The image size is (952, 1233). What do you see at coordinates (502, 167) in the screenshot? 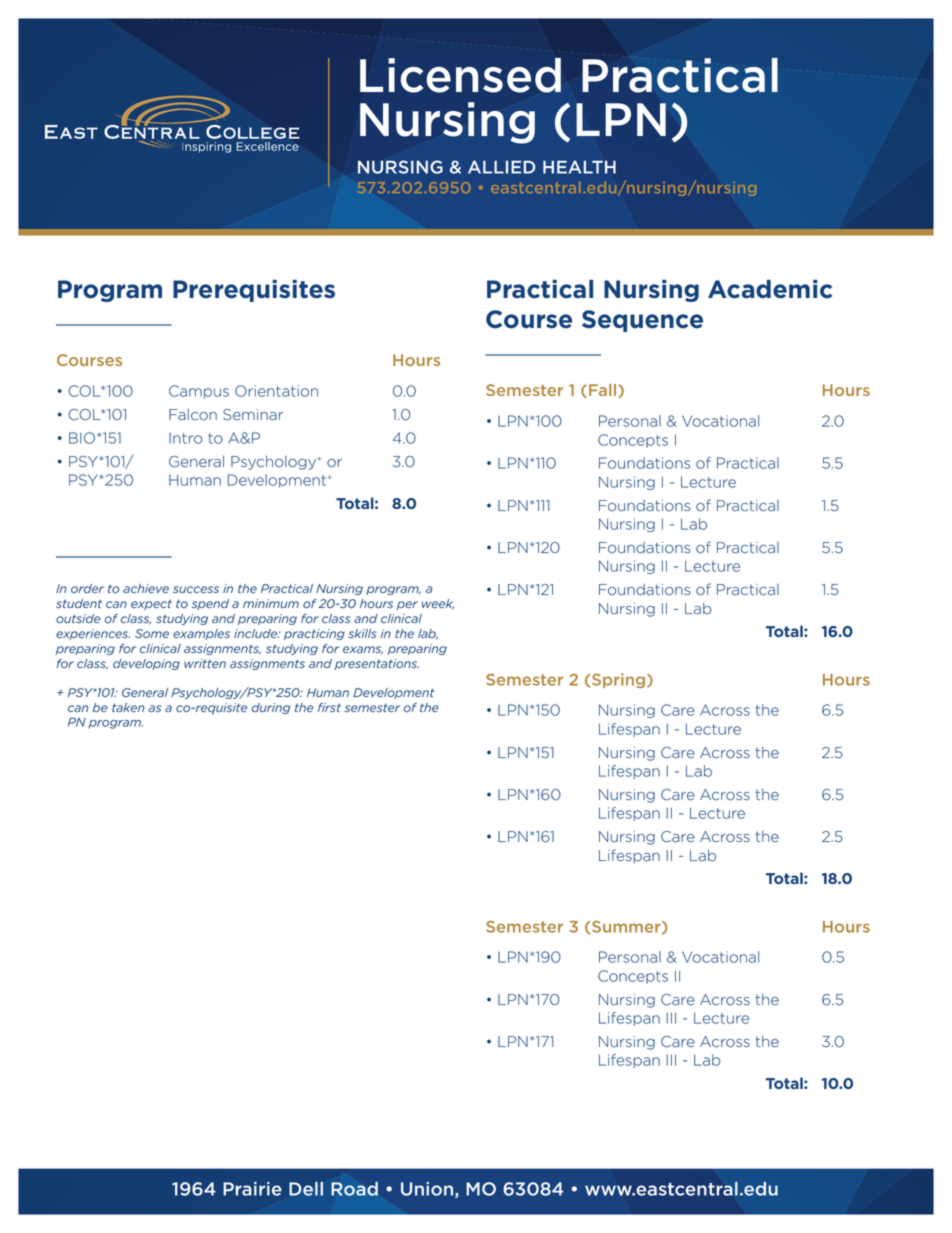
I see `ALLIED` at bounding box center [502, 167].
